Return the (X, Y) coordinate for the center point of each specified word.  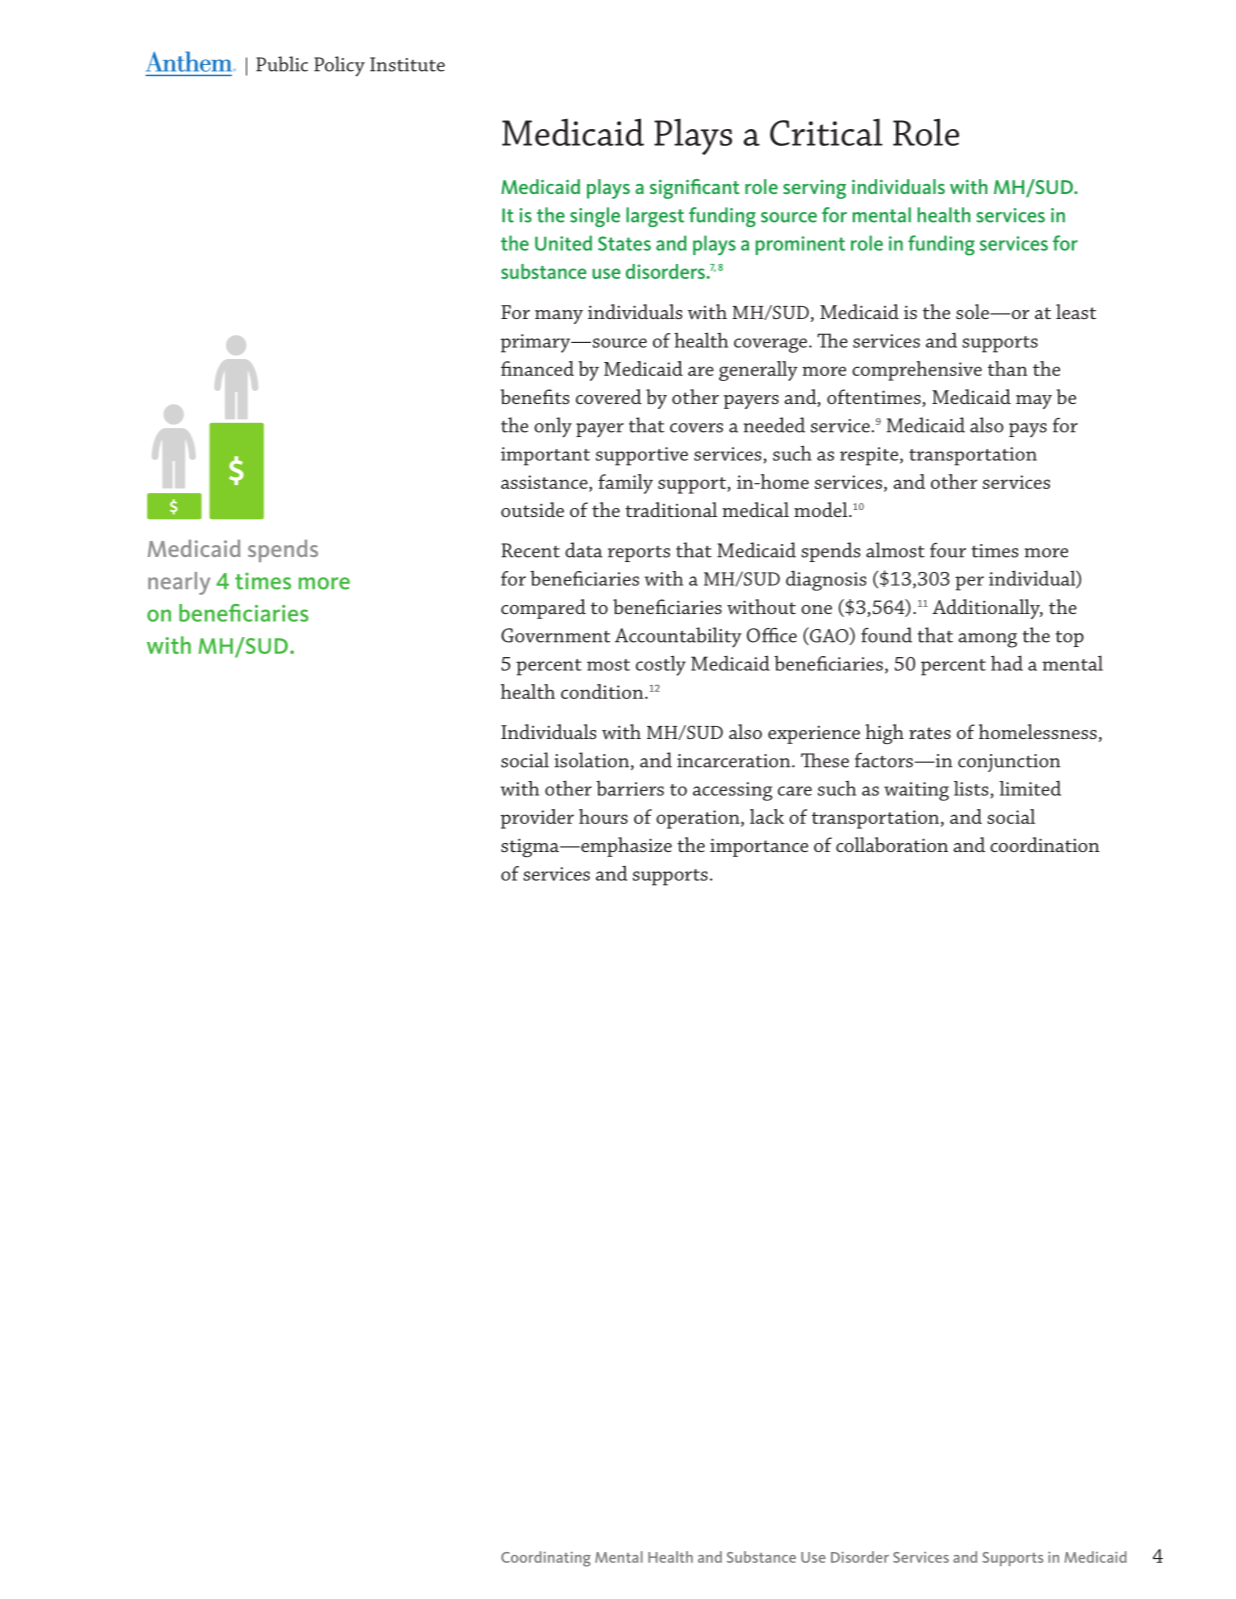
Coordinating (546, 1559)
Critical (826, 132)
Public (282, 64)
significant (695, 189)
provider (537, 819)
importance (759, 847)
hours (603, 816)
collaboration (892, 844)
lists (971, 788)
